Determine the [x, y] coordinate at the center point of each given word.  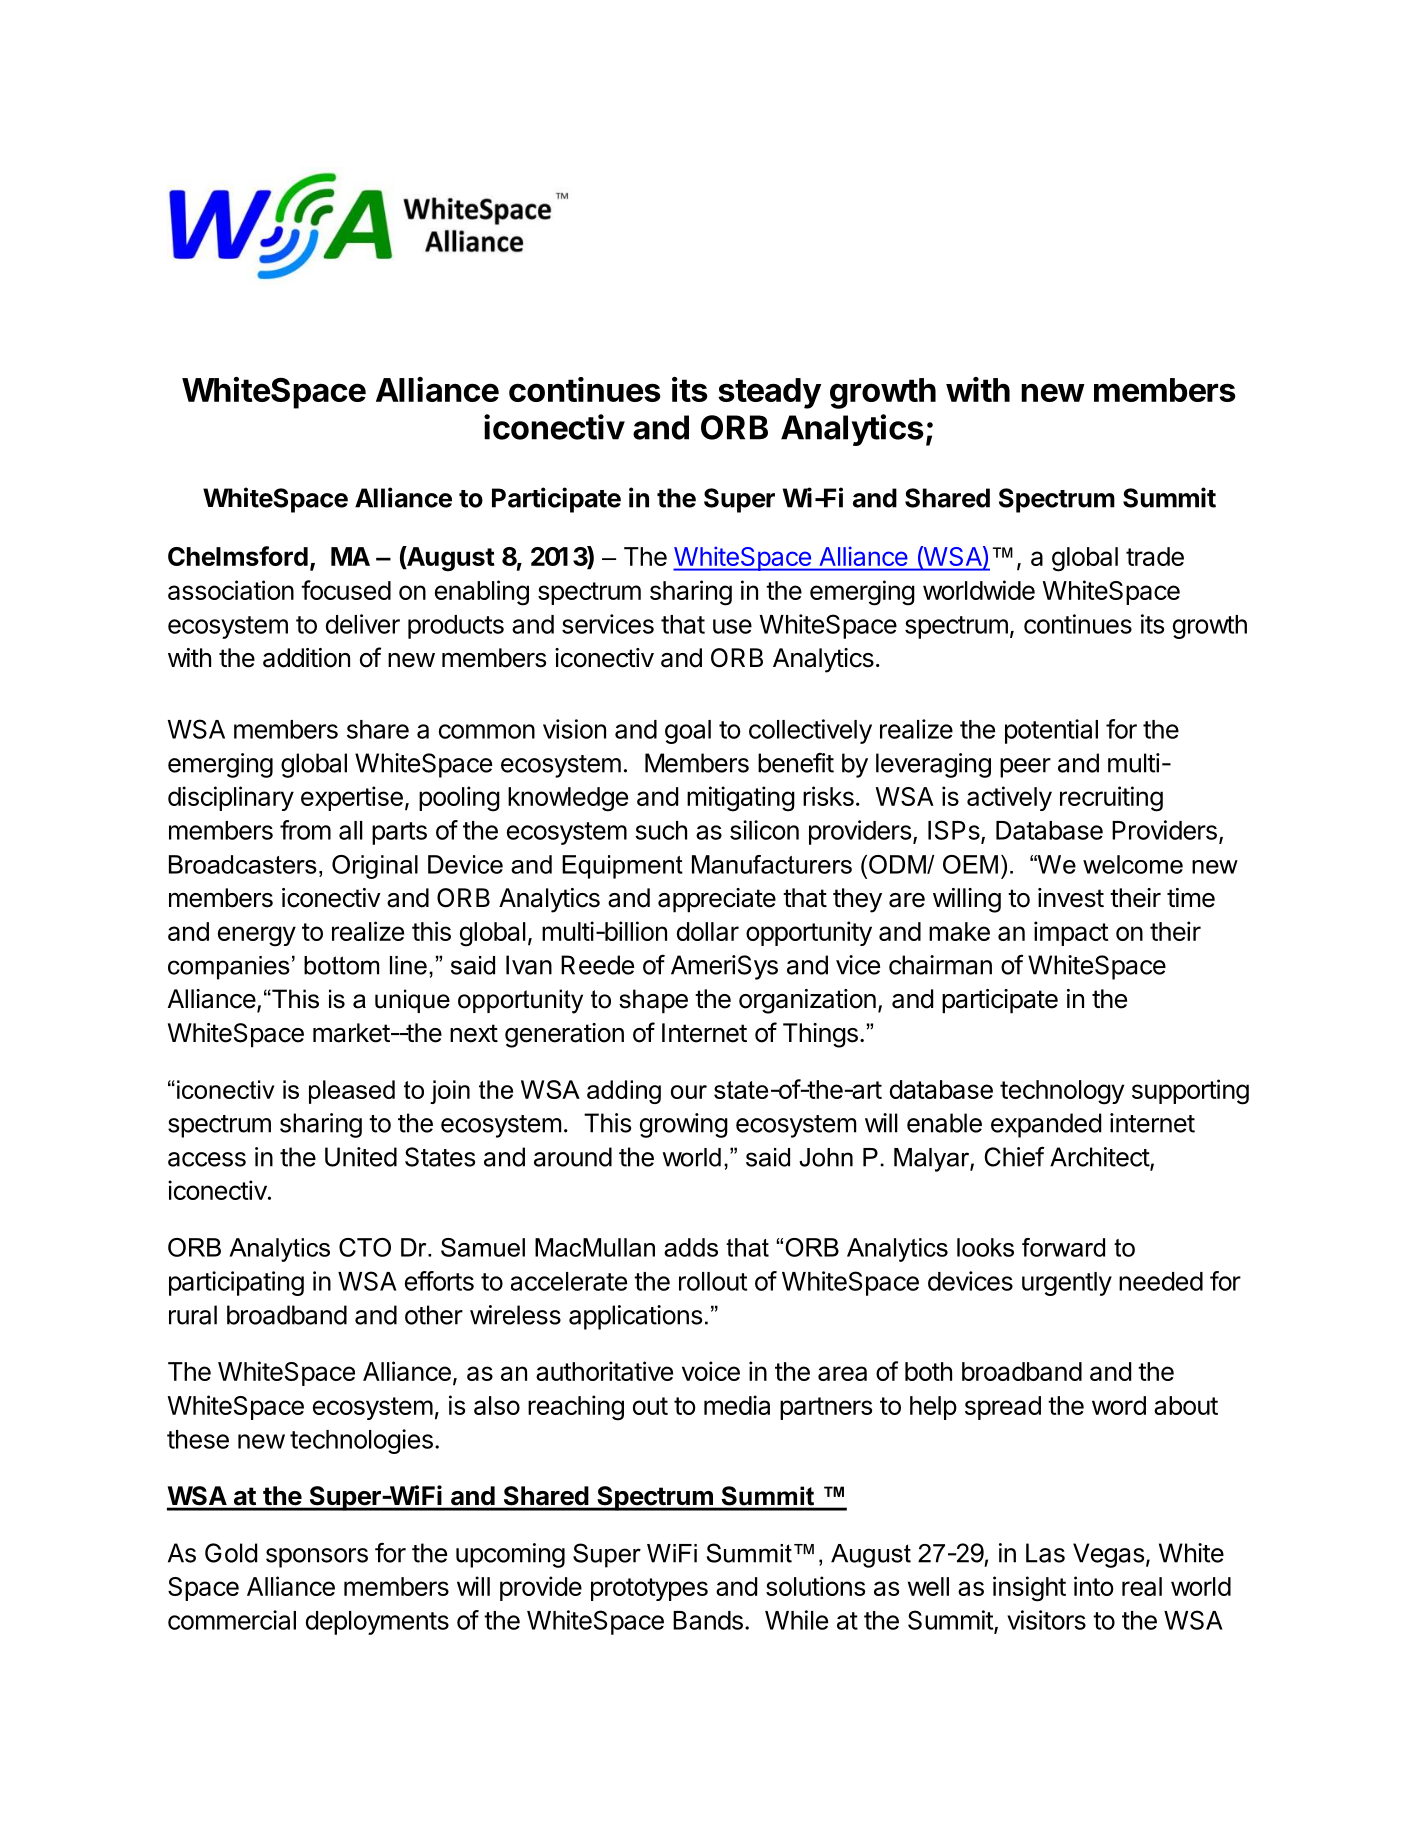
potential [1051, 731]
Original [375, 867]
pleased [352, 1092]
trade [1155, 556]
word [1119, 1405]
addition [306, 658]
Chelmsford [238, 556]
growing [684, 1125]
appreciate [717, 900]
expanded [1046, 1125]
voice [711, 1371]
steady [769, 393]
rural [193, 1315]
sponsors [317, 1558]
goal [688, 732]
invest [1071, 898]
